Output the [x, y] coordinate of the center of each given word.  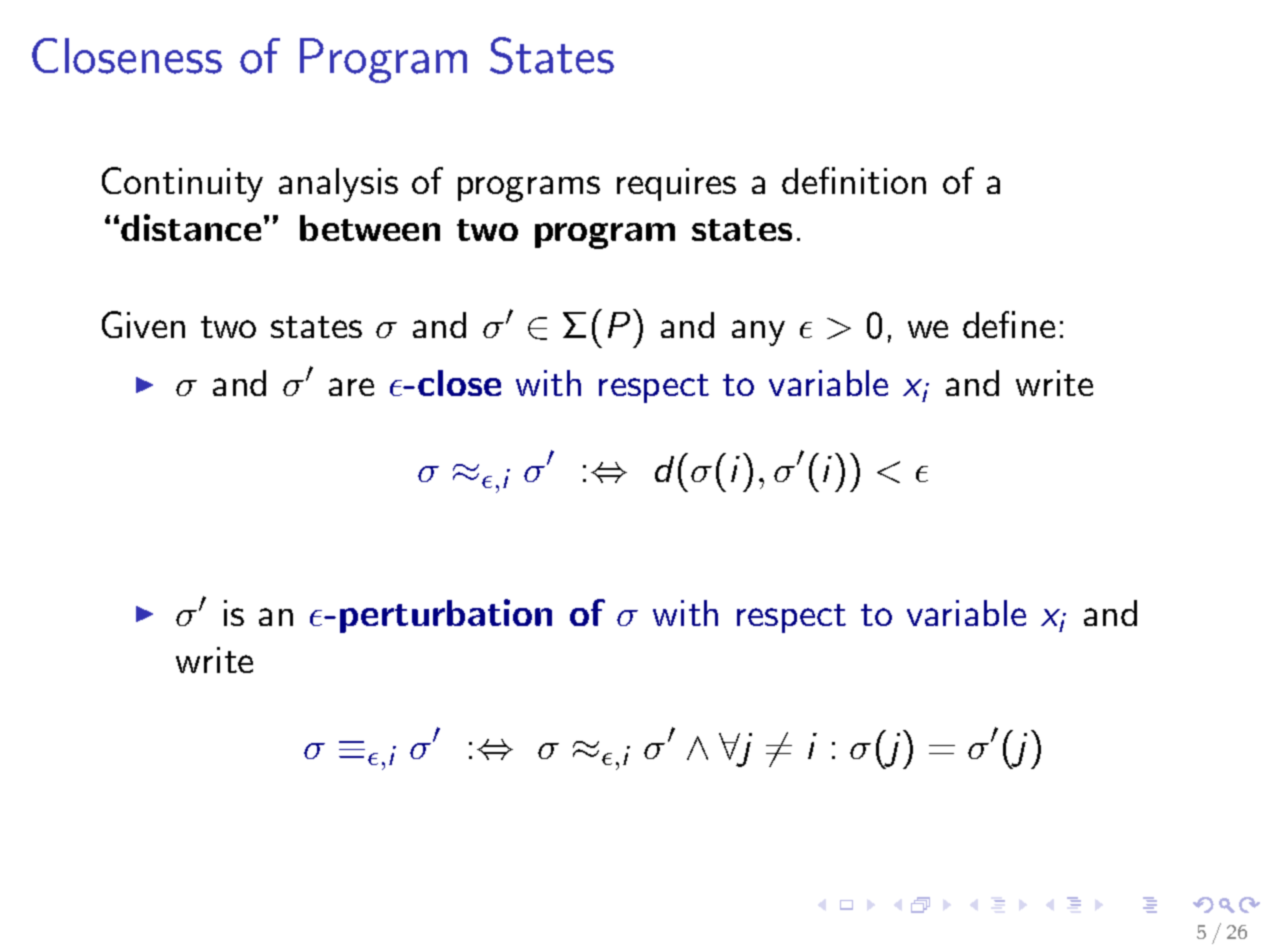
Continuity [182, 184]
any [758, 333]
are [351, 387]
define [1009, 324]
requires [676, 184]
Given [143, 324]
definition [854, 180]
